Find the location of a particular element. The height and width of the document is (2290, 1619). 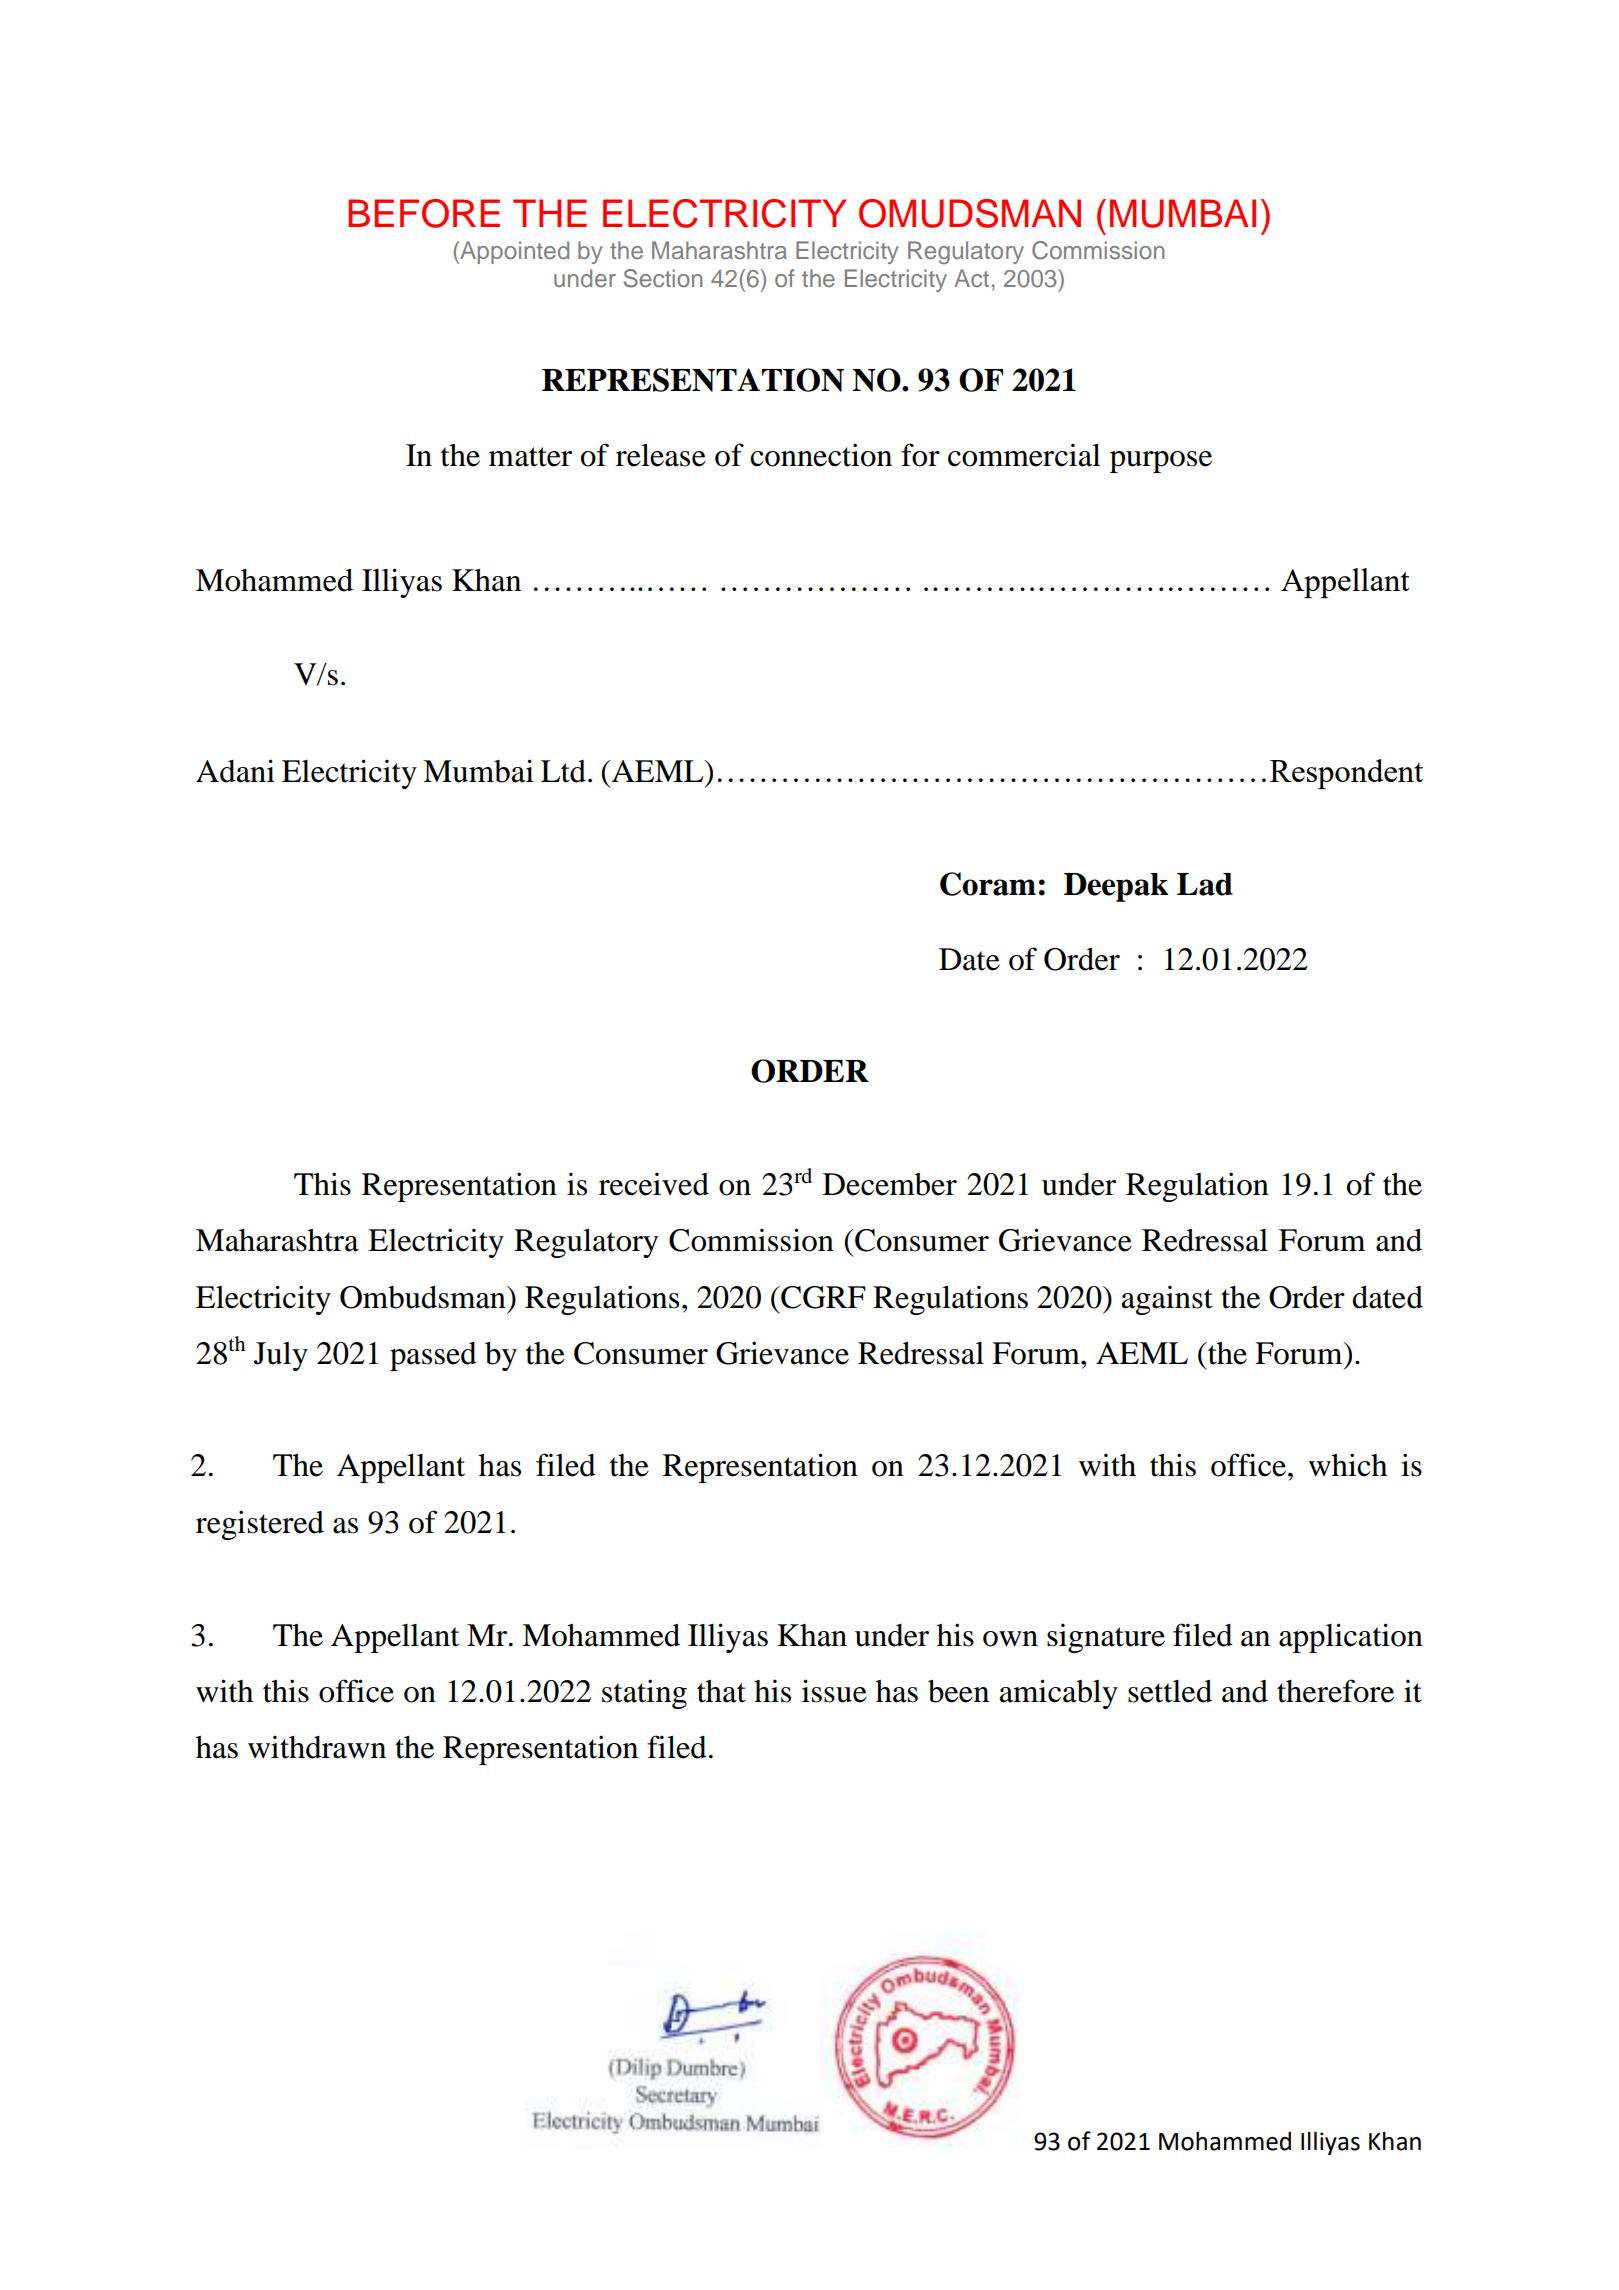

Act is located at coordinates (971, 278).
